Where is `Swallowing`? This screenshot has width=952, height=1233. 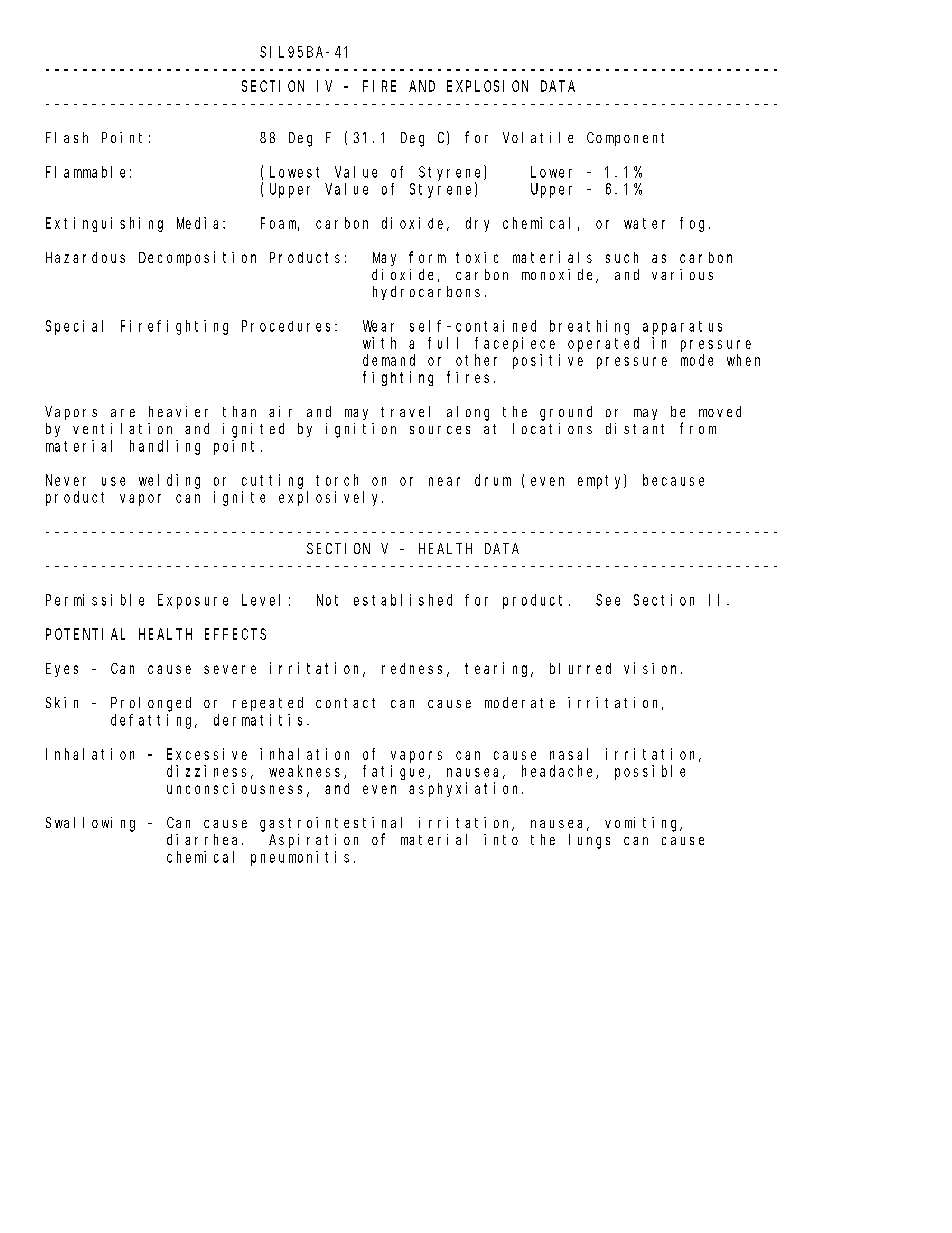 Swallowing is located at coordinates (90, 824).
